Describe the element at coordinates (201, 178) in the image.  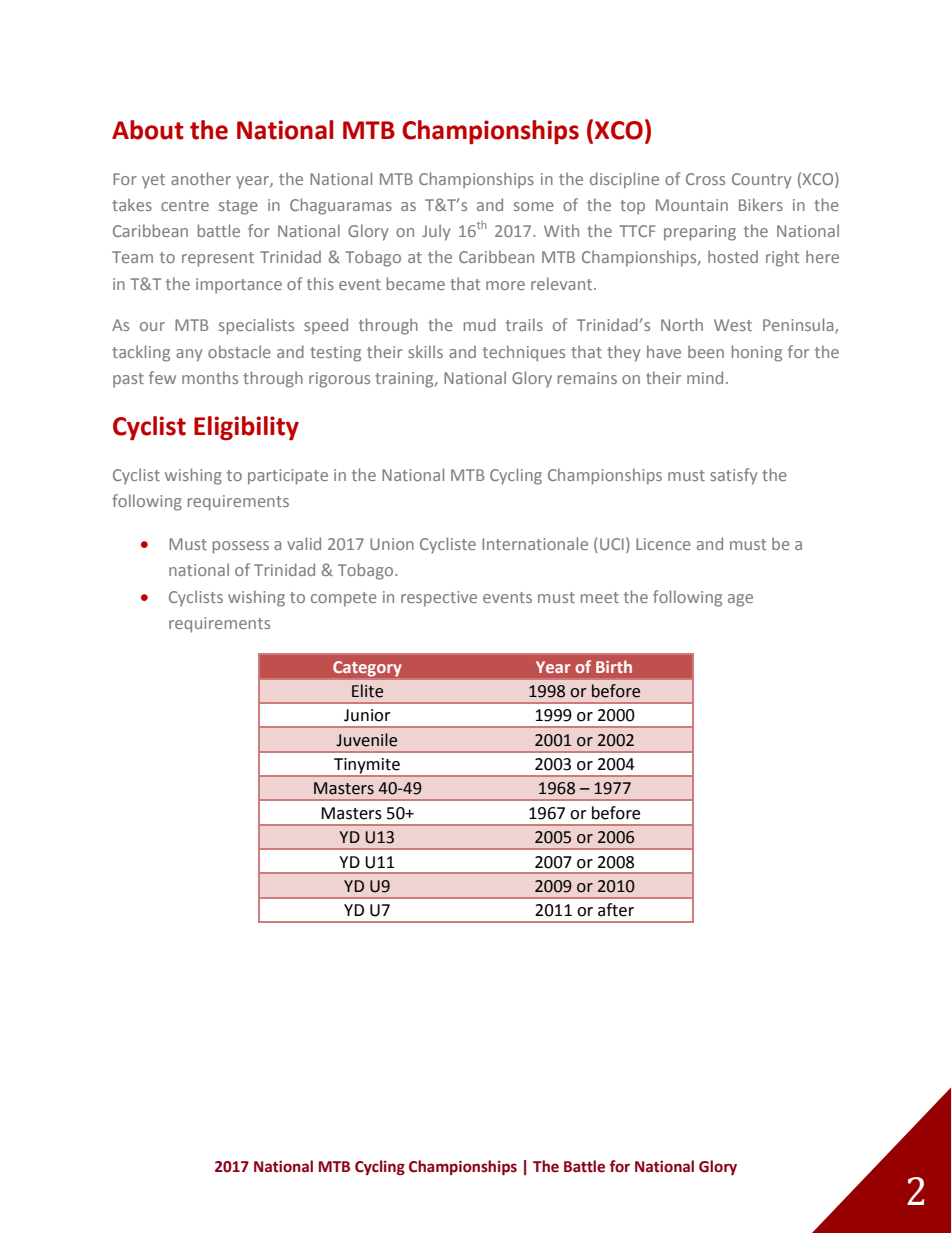
I see `another` at that location.
